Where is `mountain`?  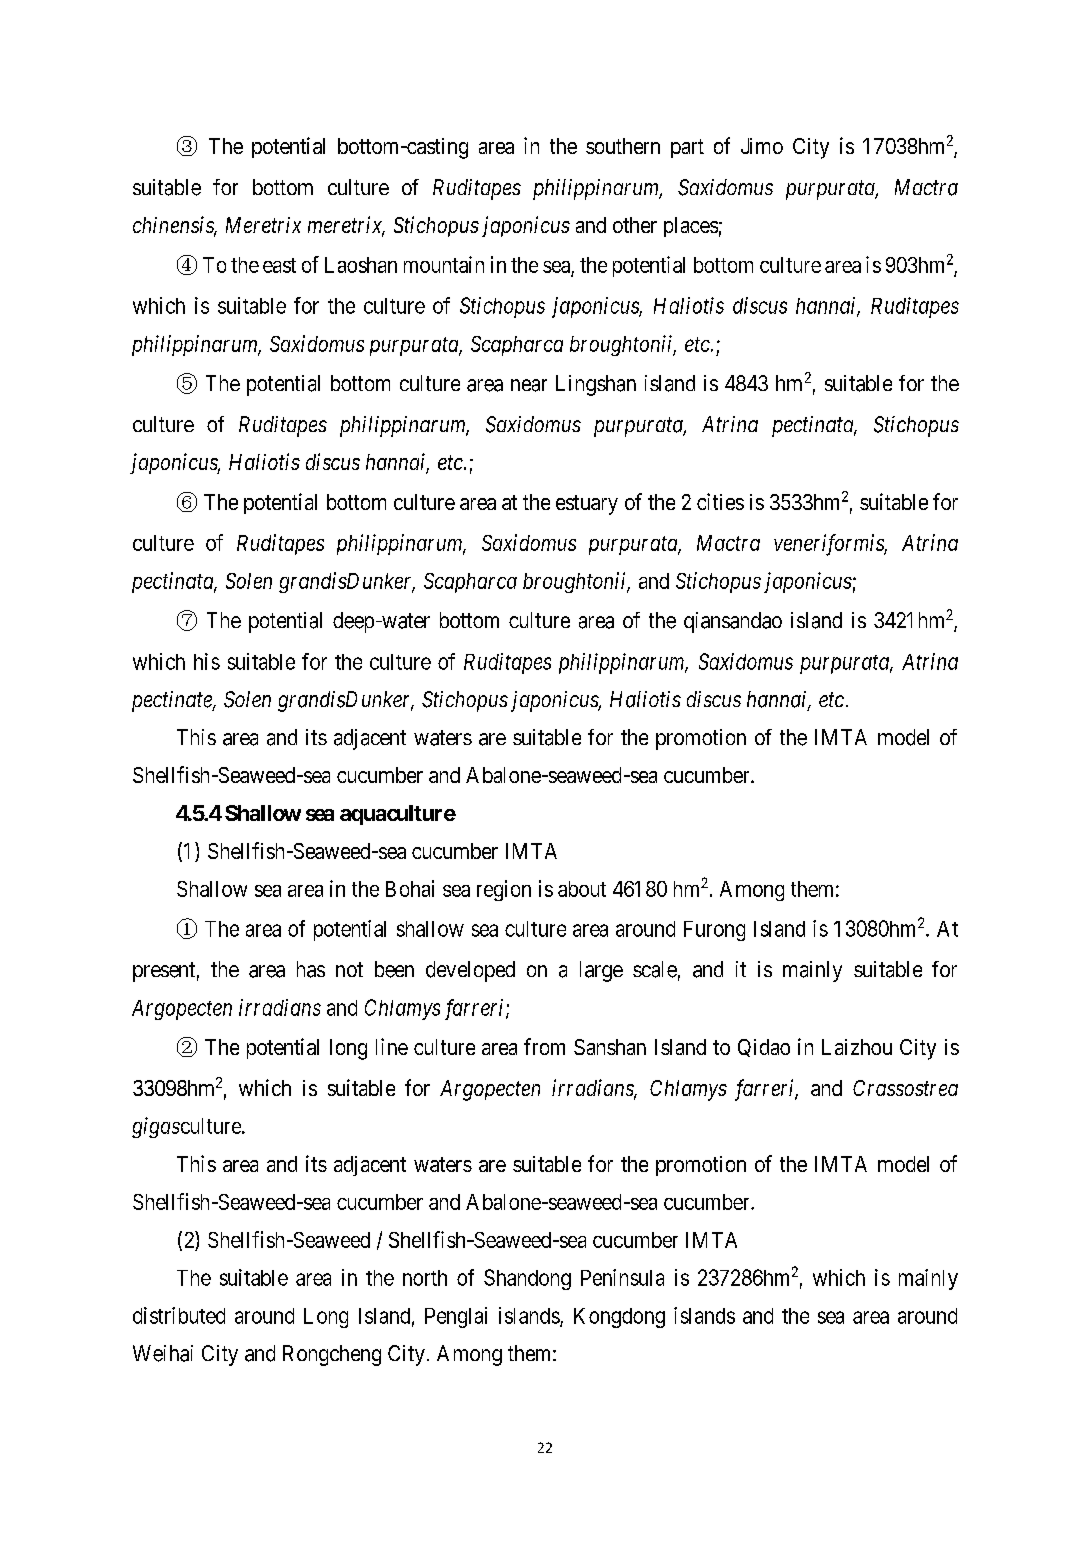
mountain is located at coordinates (444, 264).
